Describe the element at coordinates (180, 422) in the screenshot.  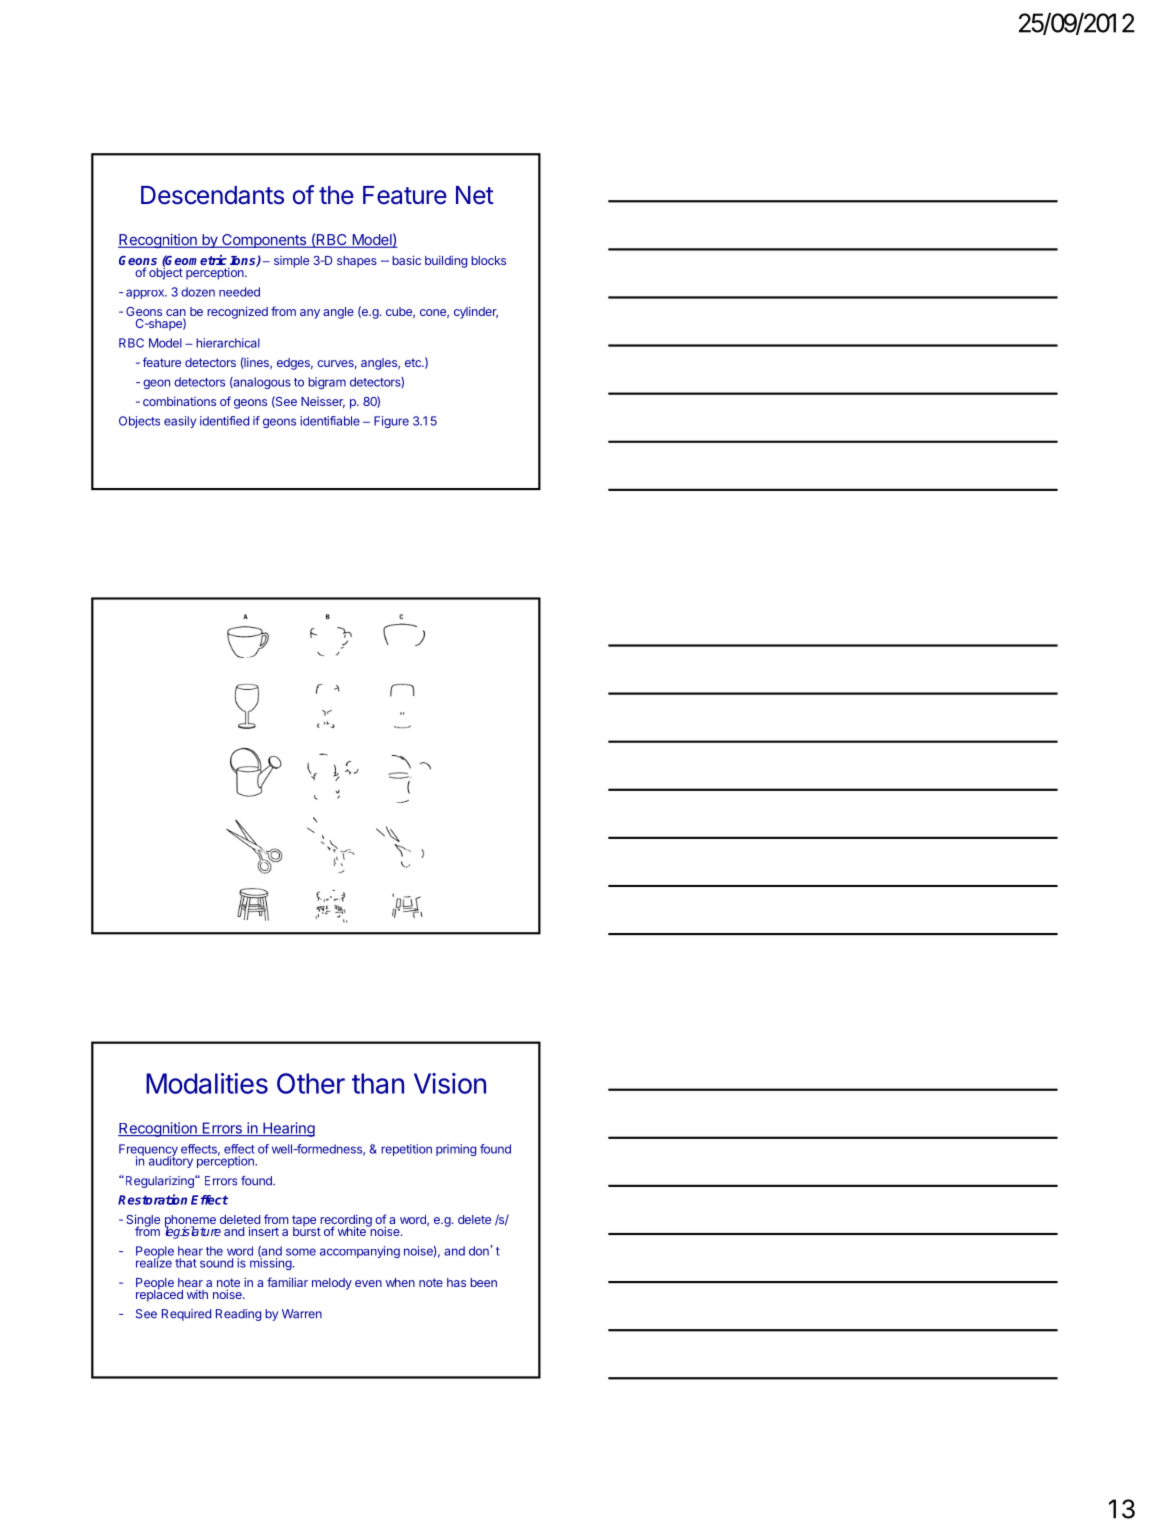
I see `easily` at that location.
